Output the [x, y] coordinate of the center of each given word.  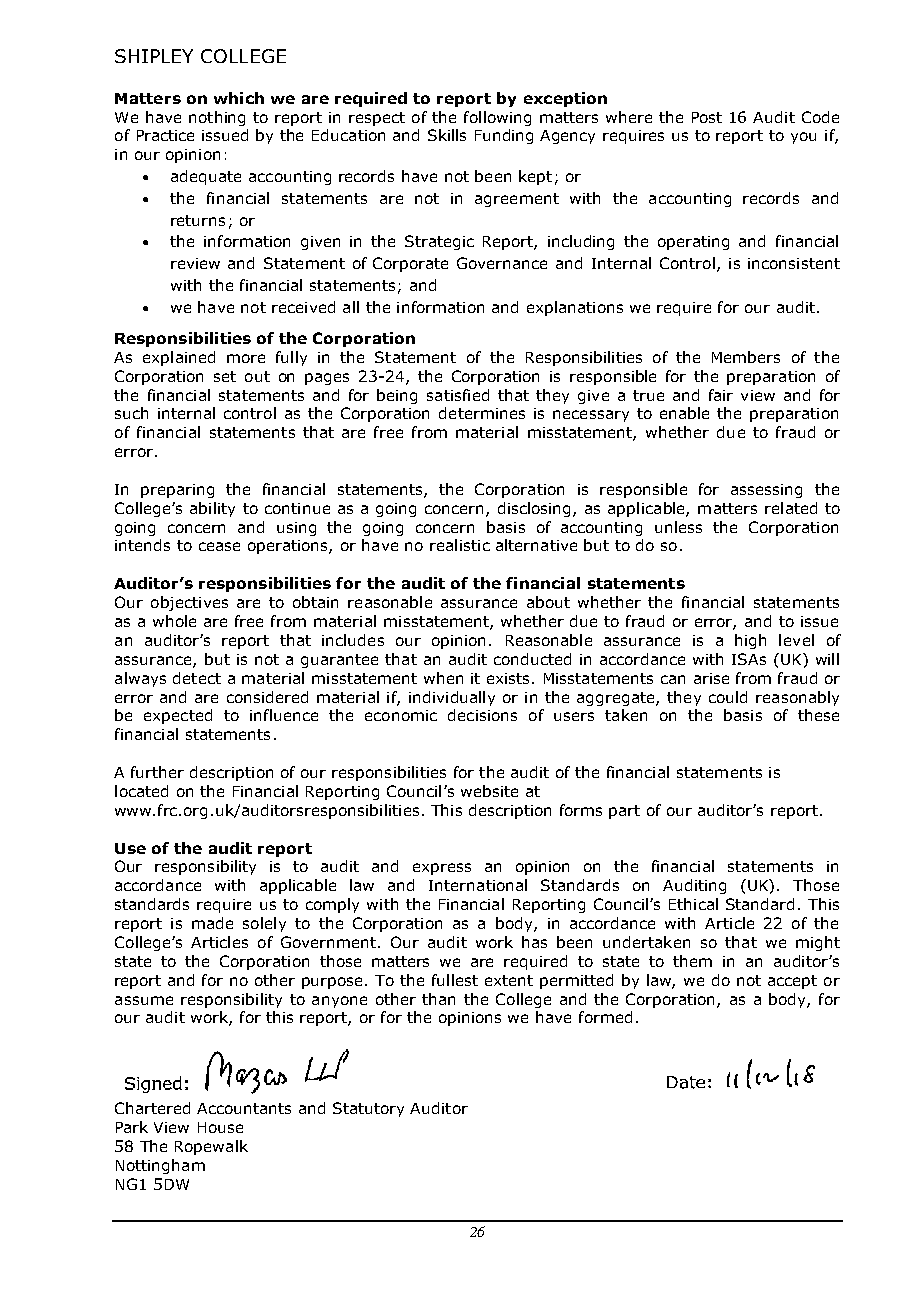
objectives [189, 603]
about [548, 602]
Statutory [368, 1109]
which [239, 98]
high [750, 641]
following [497, 118]
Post [707, 117]
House [220, 1127]
